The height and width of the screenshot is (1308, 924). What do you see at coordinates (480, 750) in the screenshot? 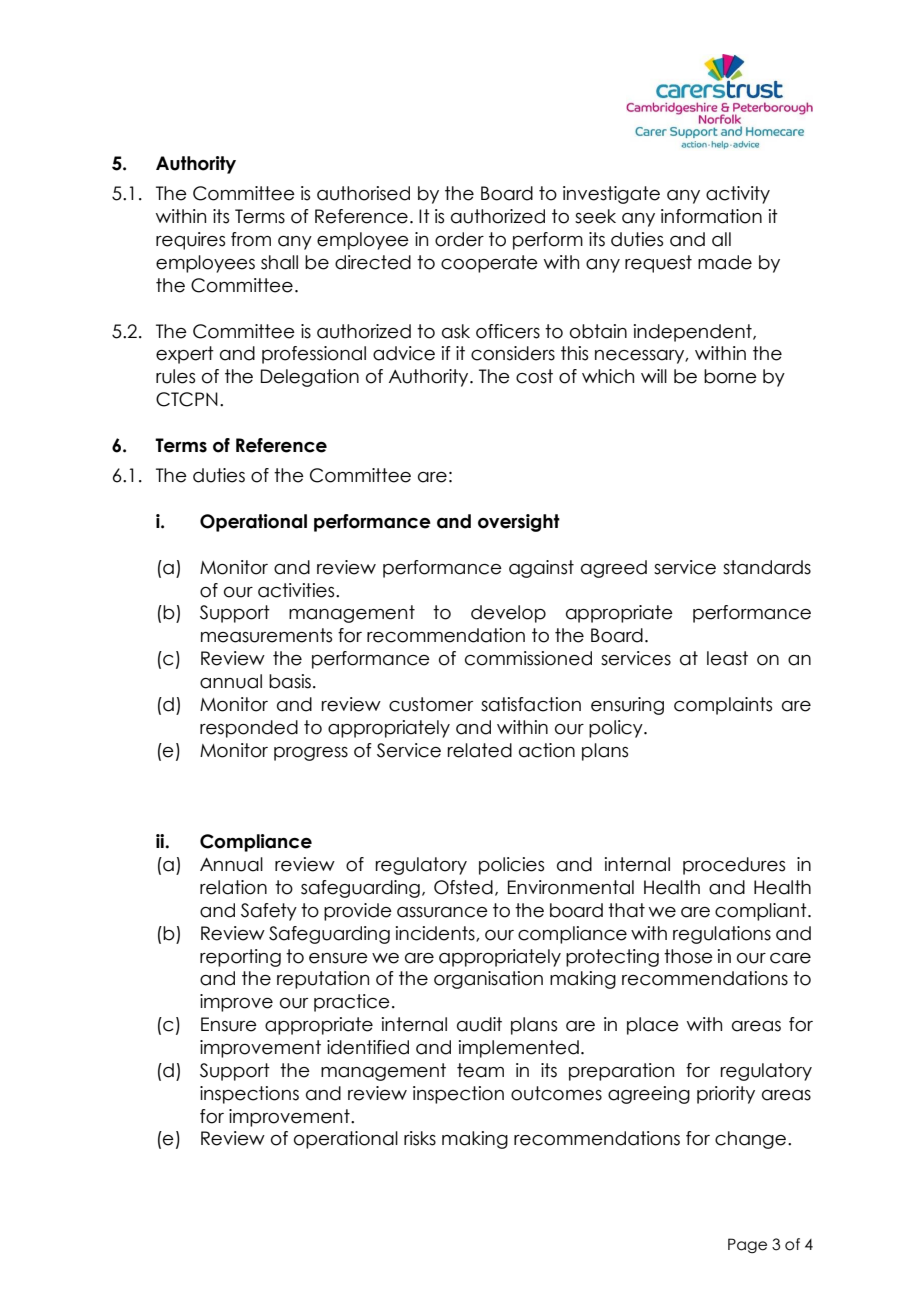
I see `related` at bounding box center [480, 750].
